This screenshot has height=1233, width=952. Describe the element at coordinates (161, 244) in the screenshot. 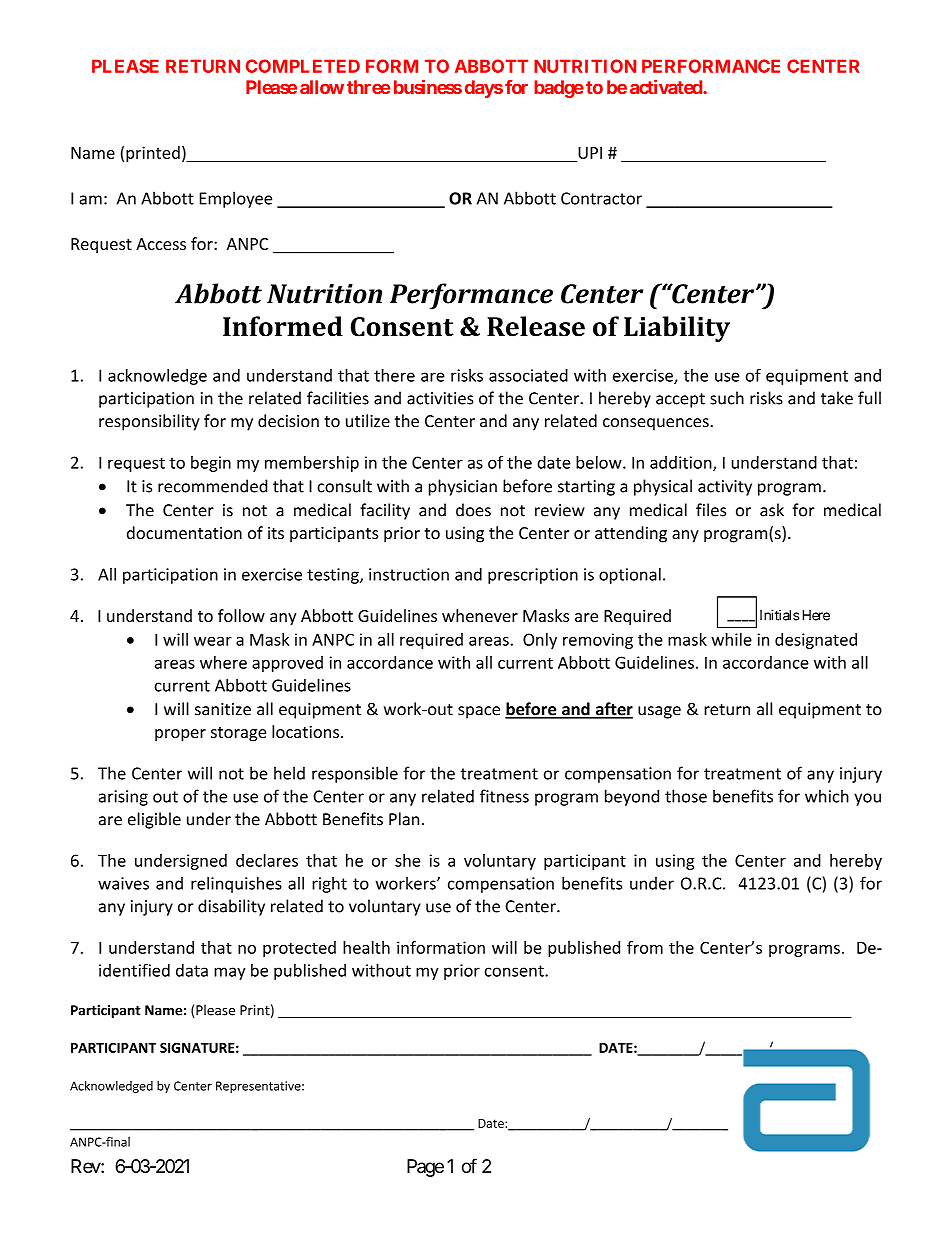

I see `Access` at that location.
